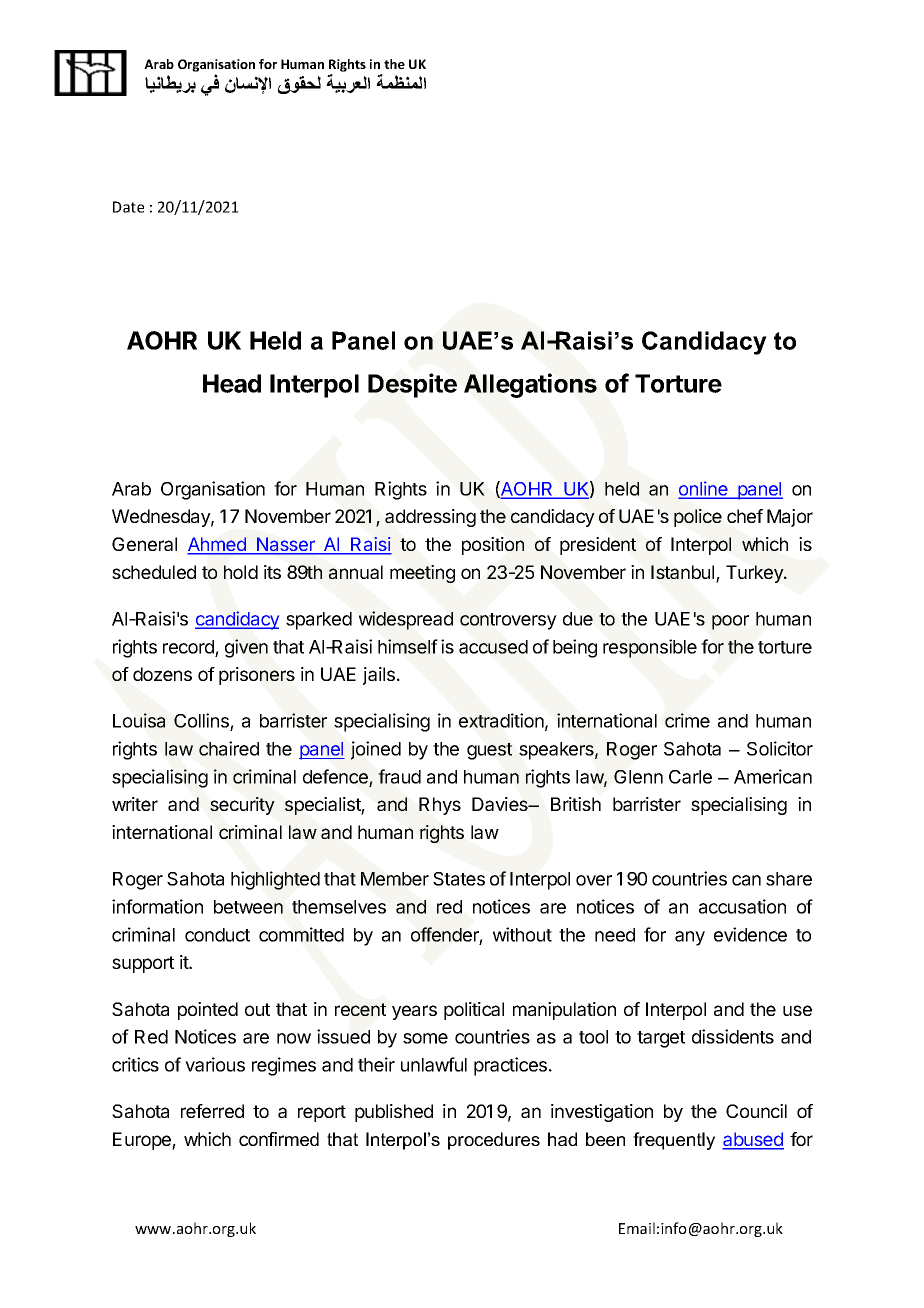 The height and width of the page is (1308, 924). Describe the element at coordinates (690, 777) in the page. I see `Carle` at that location.
